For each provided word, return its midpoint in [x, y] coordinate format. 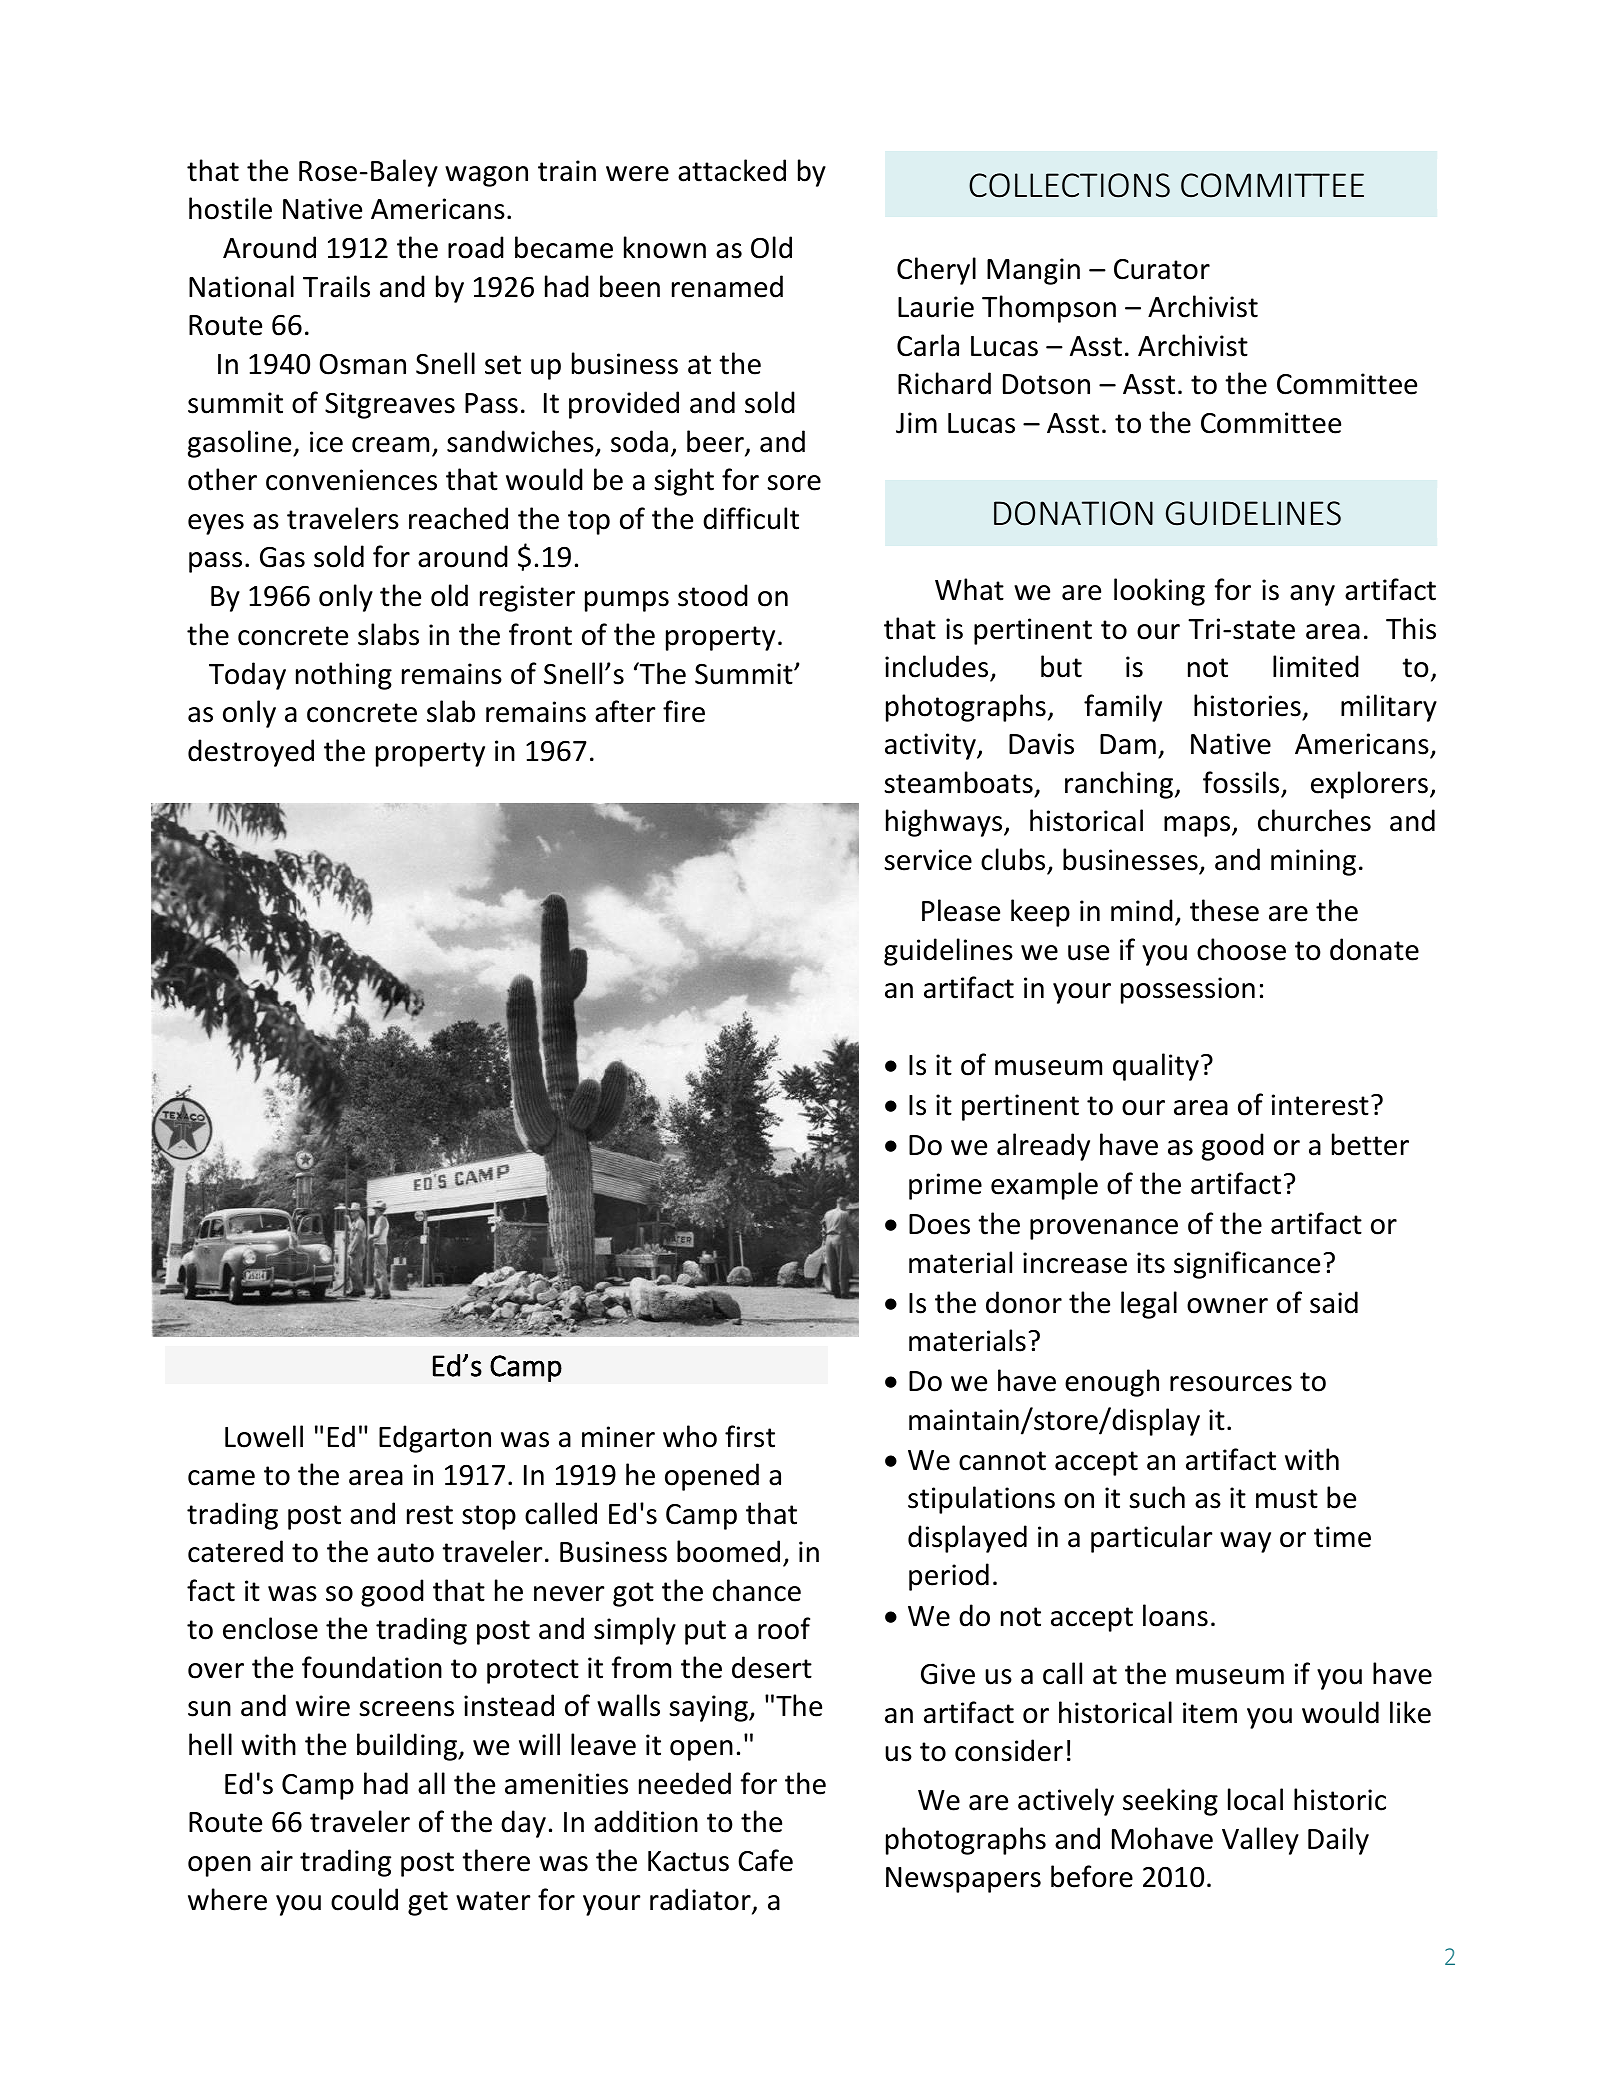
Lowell [264, 1436]
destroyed [251, 753]
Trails [336, 286]
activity [931, 746]
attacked [732, 170]
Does [939, 1224]
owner [1227, 1306]
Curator [1162, 269]
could [364, 1899]
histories [1247, 705]
